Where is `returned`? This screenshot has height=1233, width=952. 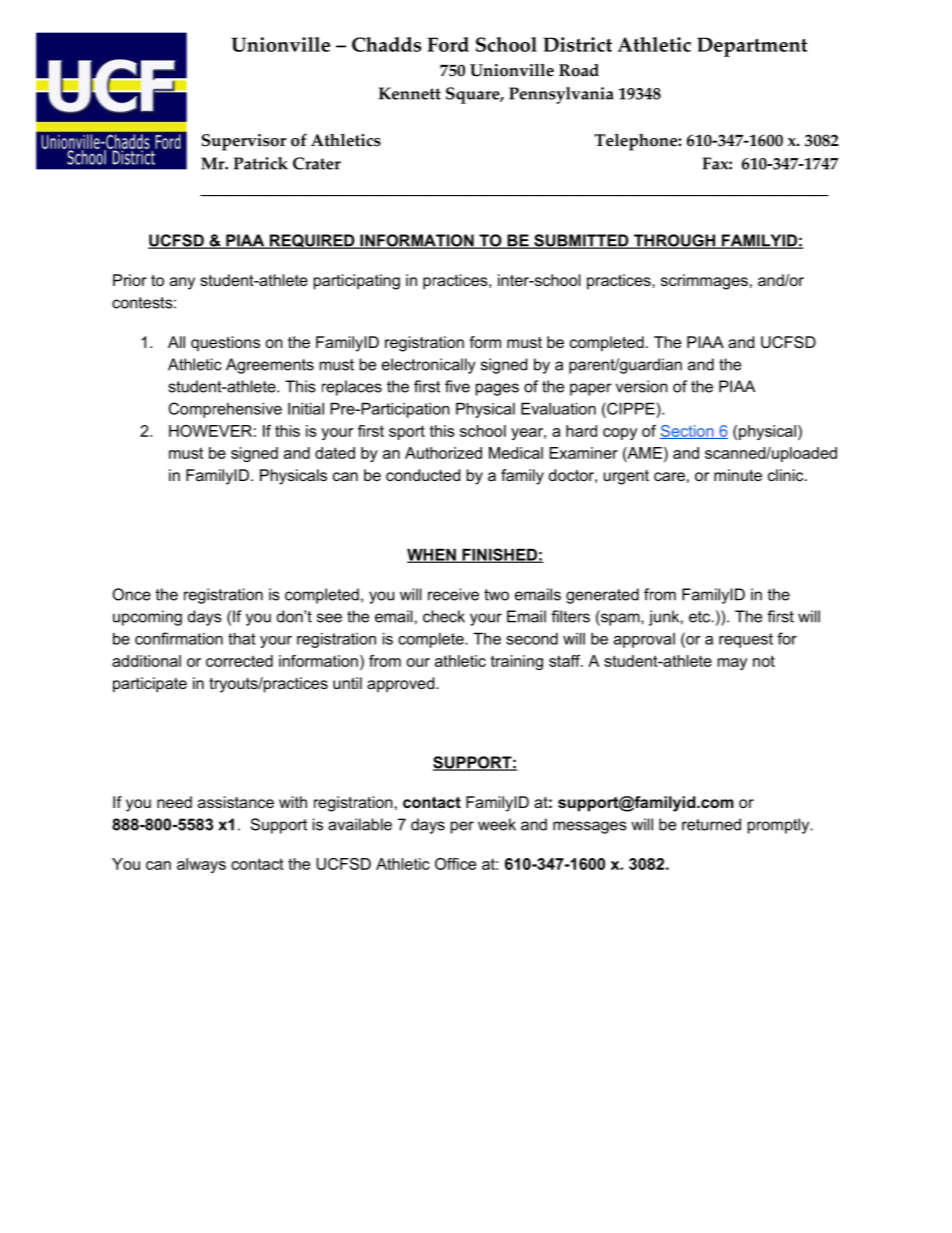
returned is located at coordinates (711, 824).
